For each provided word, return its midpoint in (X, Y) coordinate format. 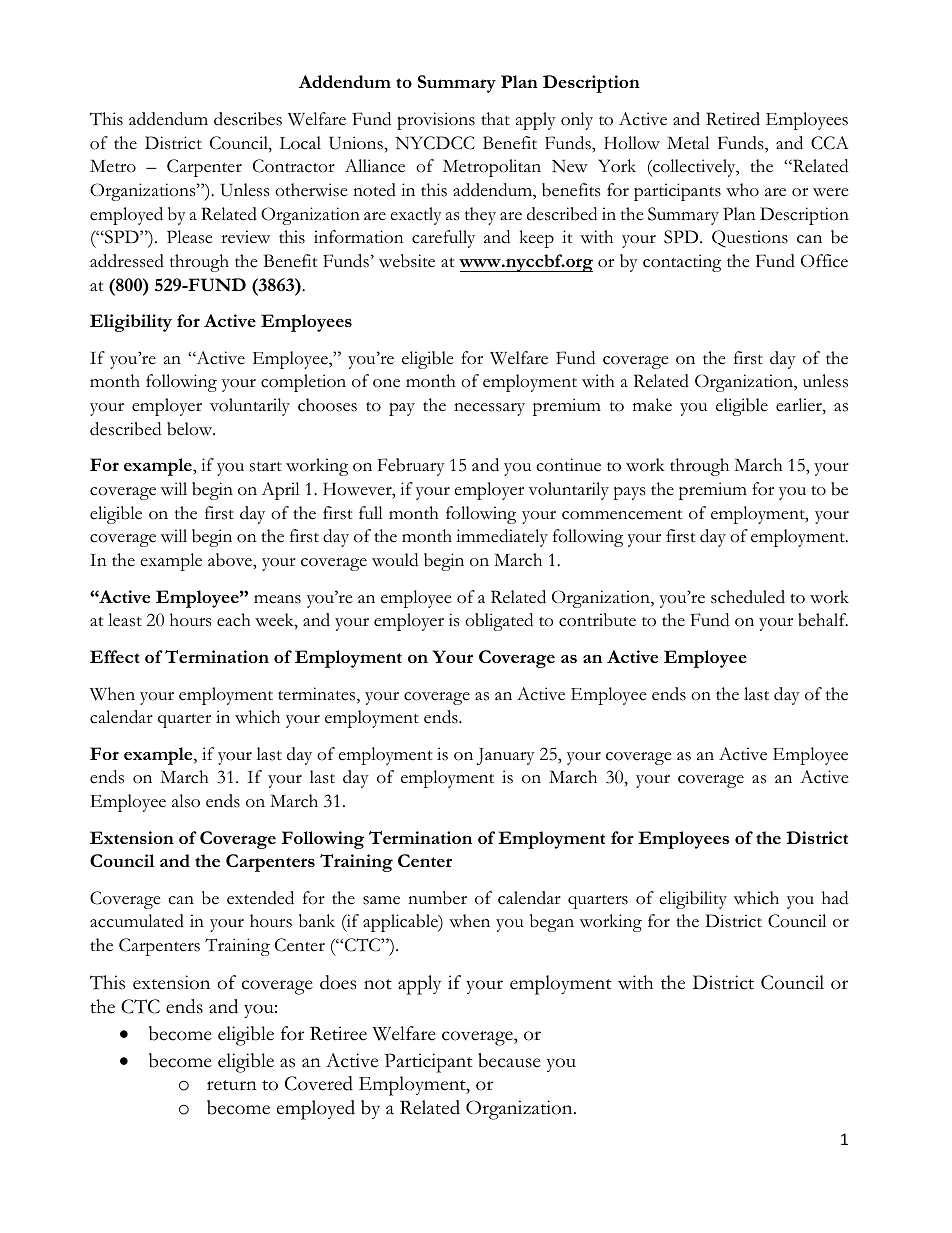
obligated (499, 622)
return (232, 1085)
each (234, 620)
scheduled (748, 597)
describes (248, 119)
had (835, 898)
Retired (733, 119)
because (509, 1060)
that (495, 118)
